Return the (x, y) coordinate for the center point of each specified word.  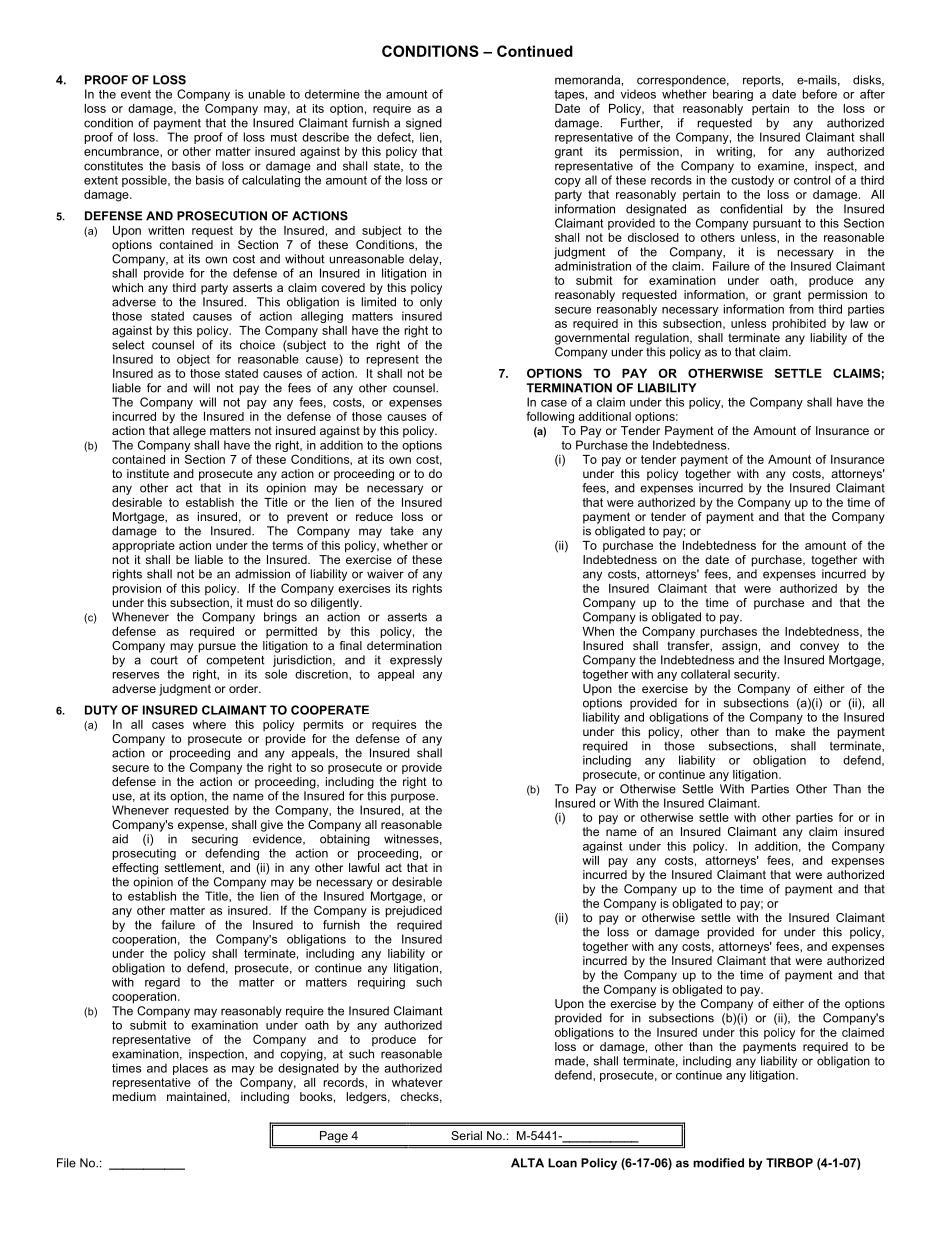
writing (735, 153)
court (164, 660)
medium (134, 1096)
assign (739, 647)
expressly (416, 661)
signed (424, 124)
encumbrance (122, 151)
